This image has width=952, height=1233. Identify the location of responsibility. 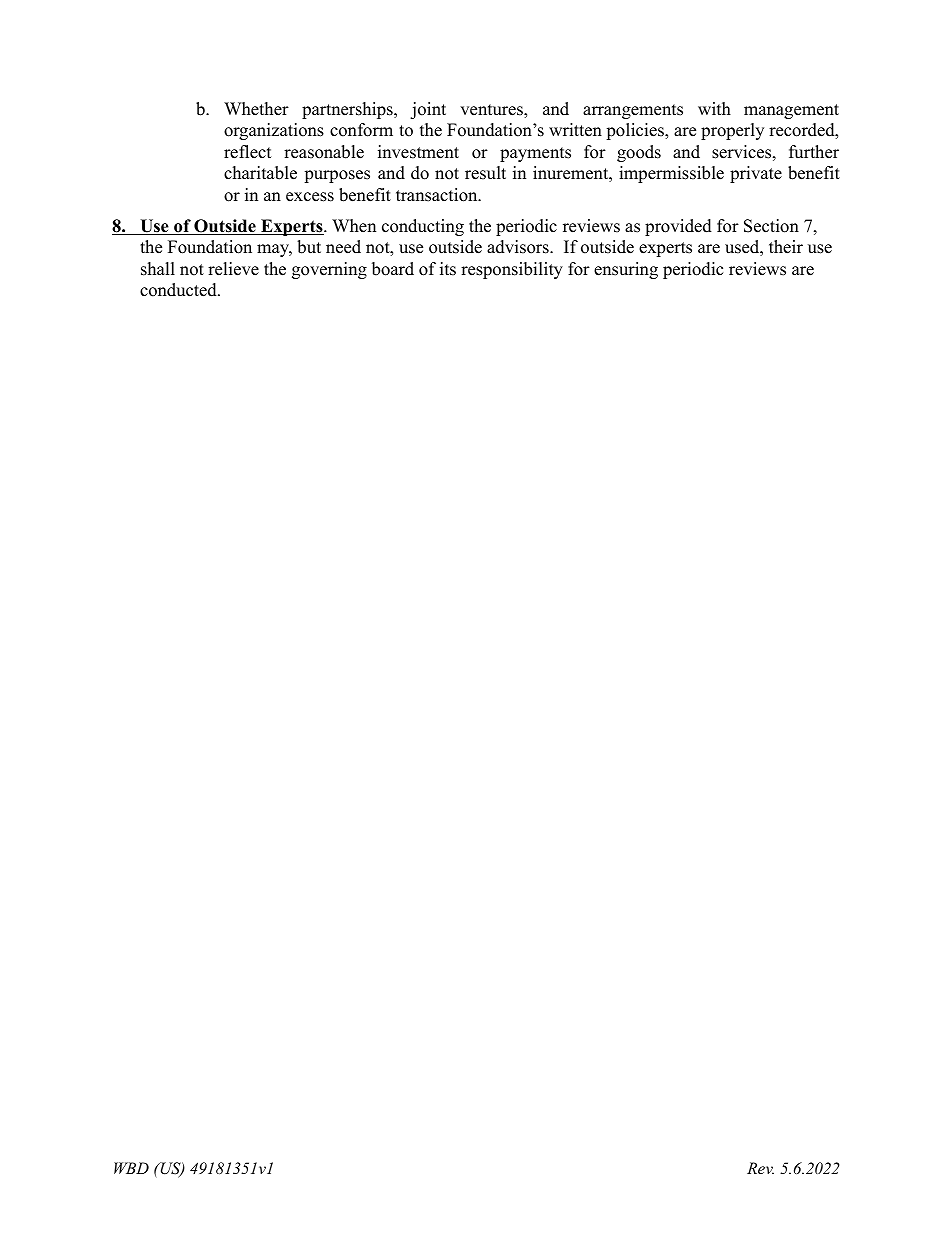
(512, 270).
